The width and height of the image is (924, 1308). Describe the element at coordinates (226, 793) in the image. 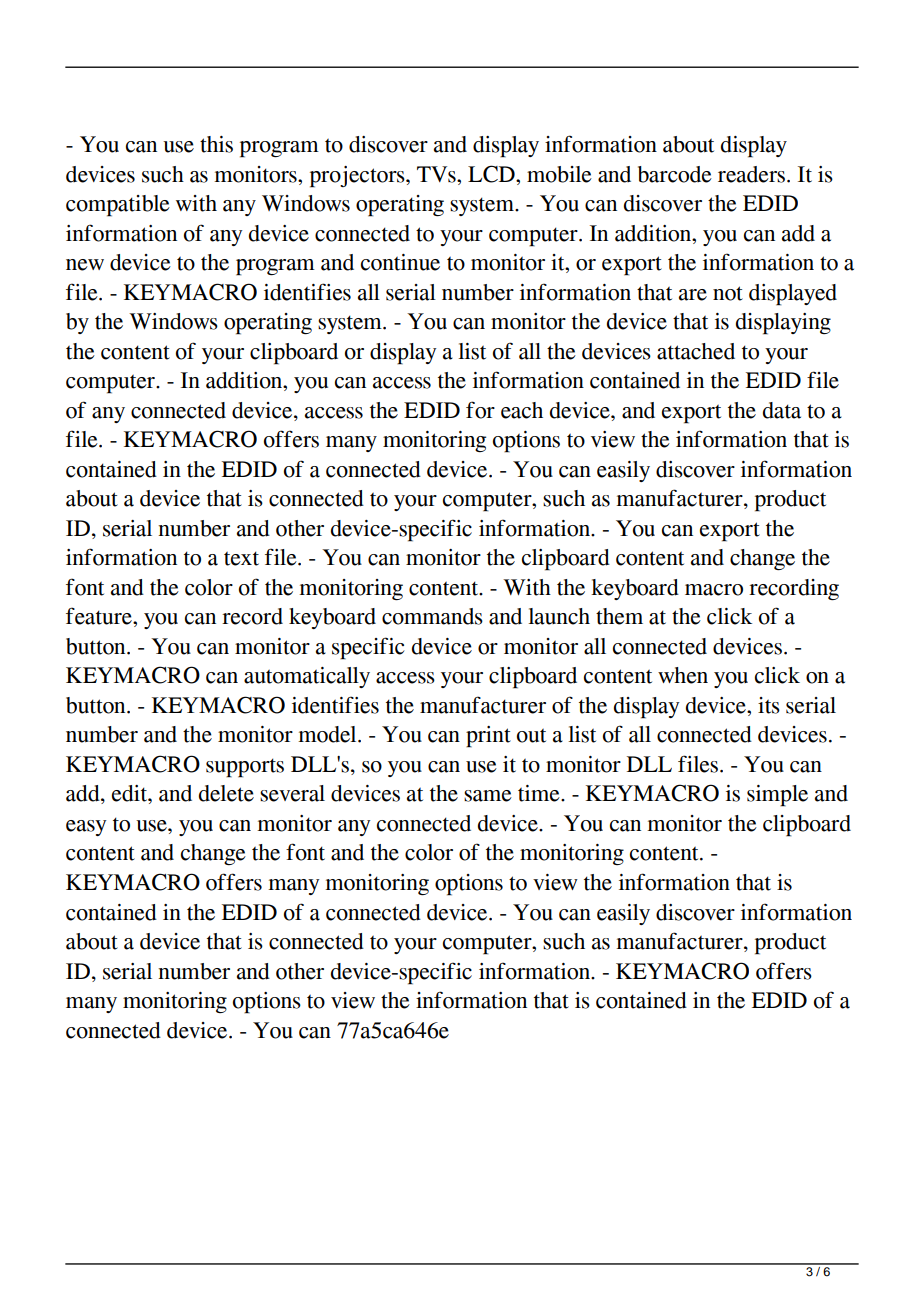

I see `delete` at that location.
